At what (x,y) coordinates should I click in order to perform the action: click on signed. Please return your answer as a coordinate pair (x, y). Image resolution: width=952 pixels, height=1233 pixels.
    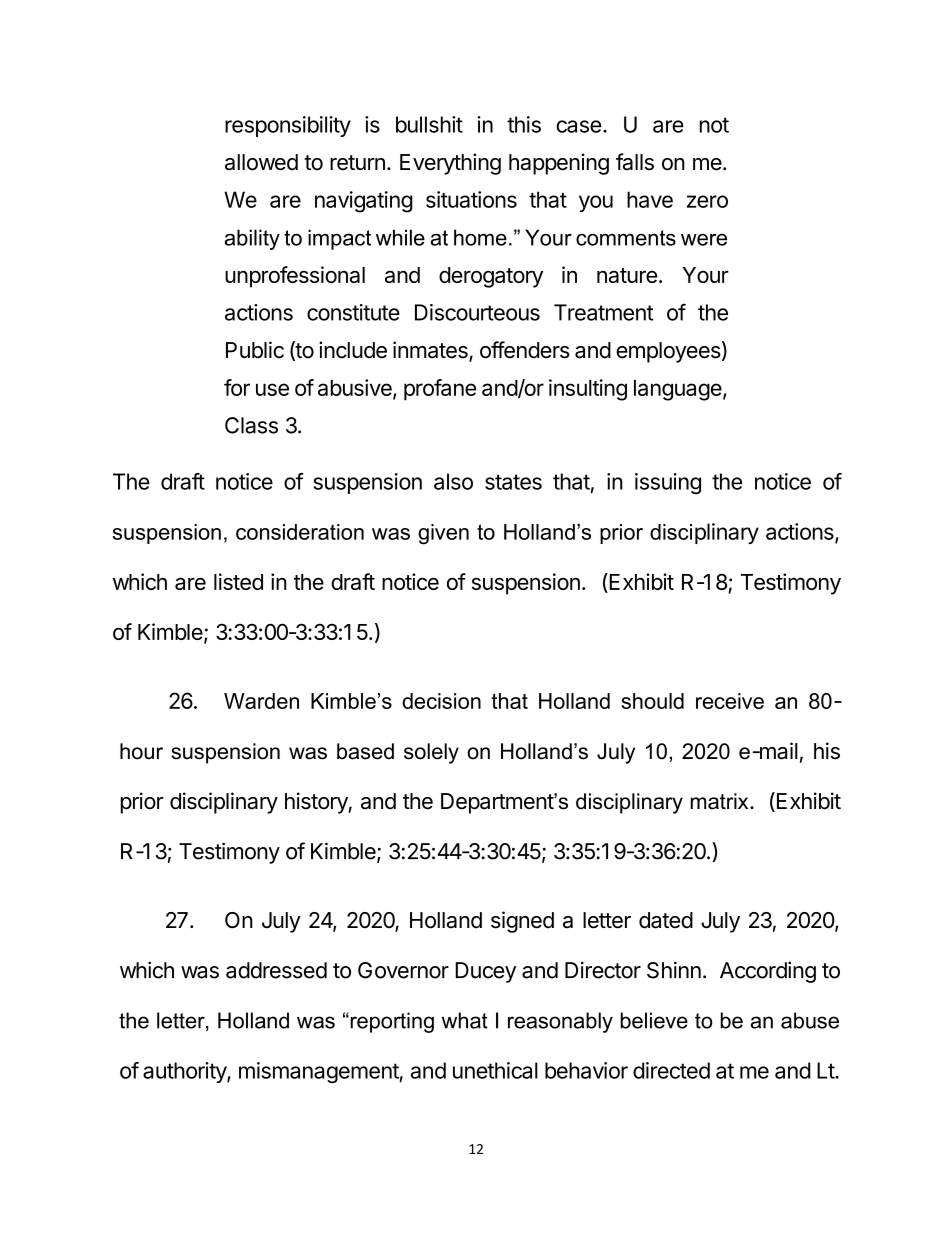
    Looking at the image, I should click on (522, 922).
